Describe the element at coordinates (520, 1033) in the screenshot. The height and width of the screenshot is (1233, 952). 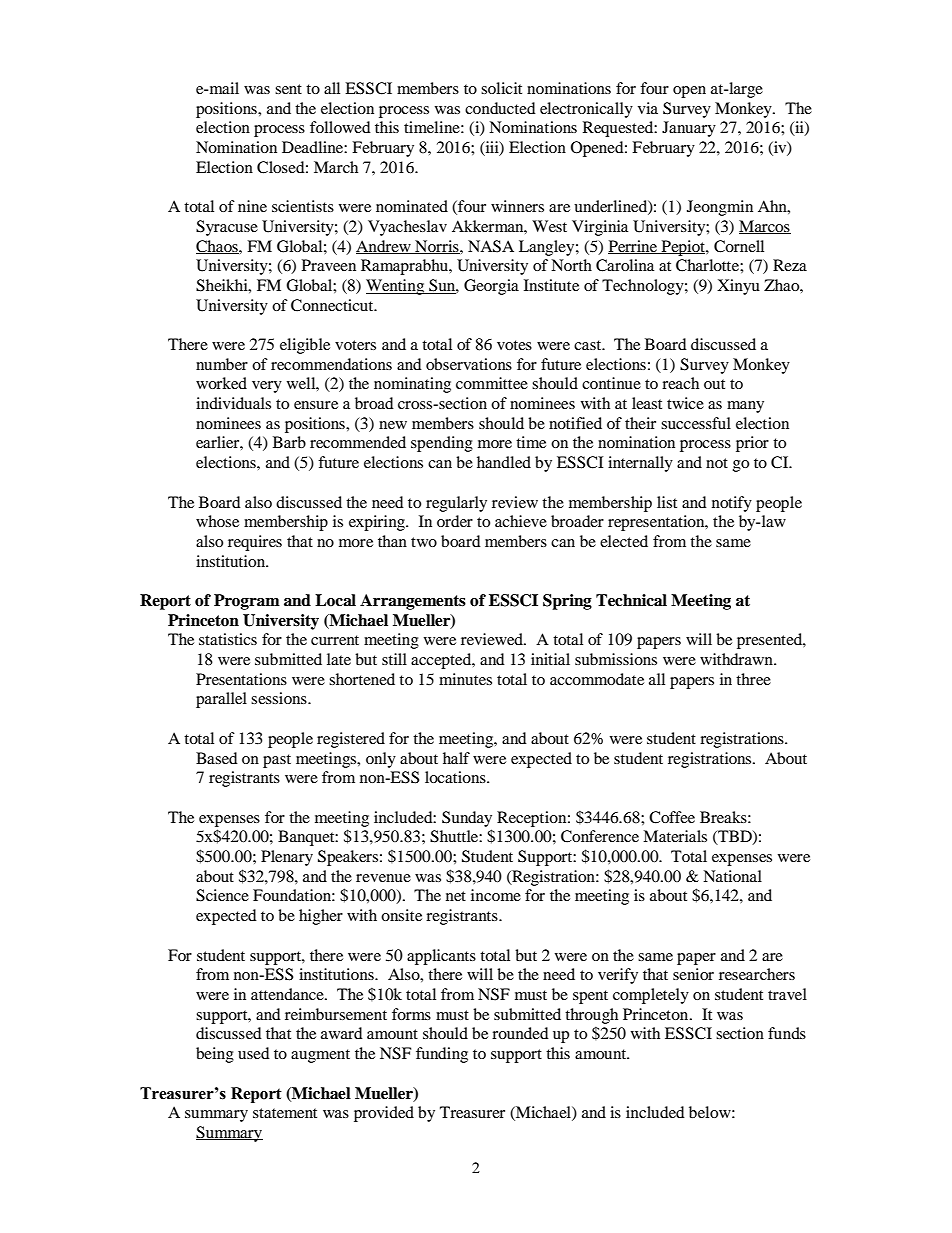
I see `rounded` at that location.
